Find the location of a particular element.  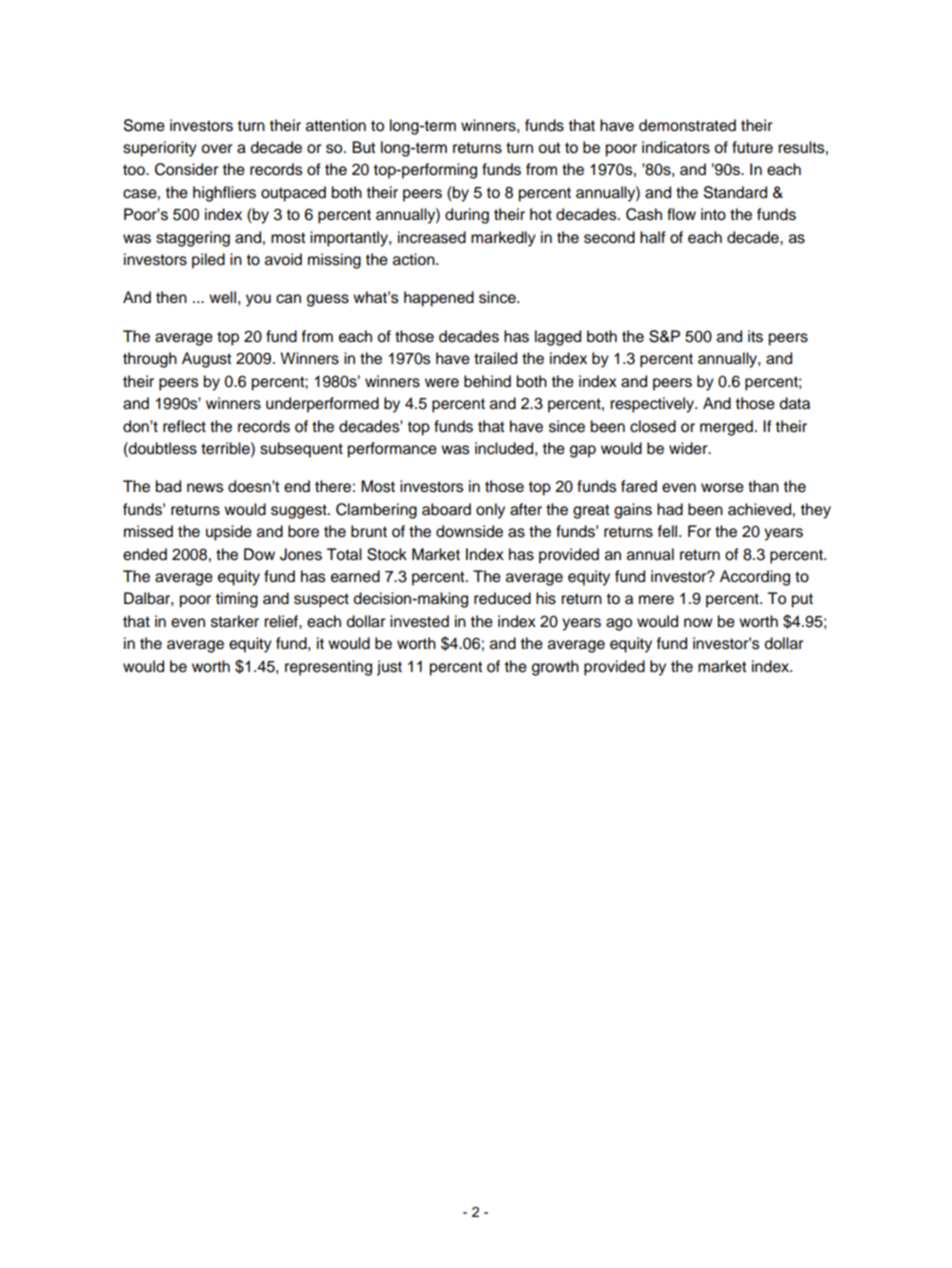

behind is located at coordinates (487, 381).
